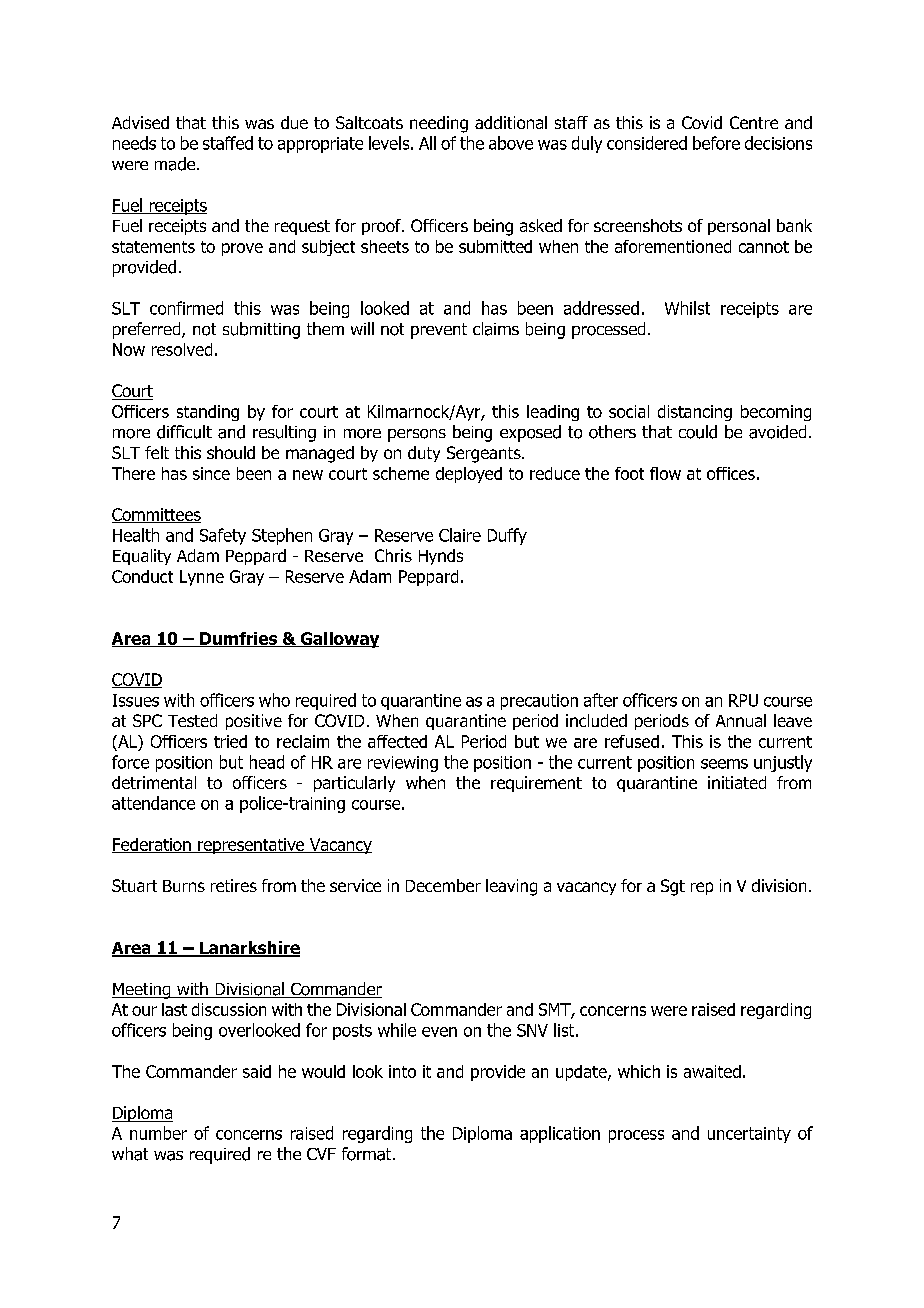 The height and width of the screenshot is (1308, 924). I want to click on made, so click(176, 164).
